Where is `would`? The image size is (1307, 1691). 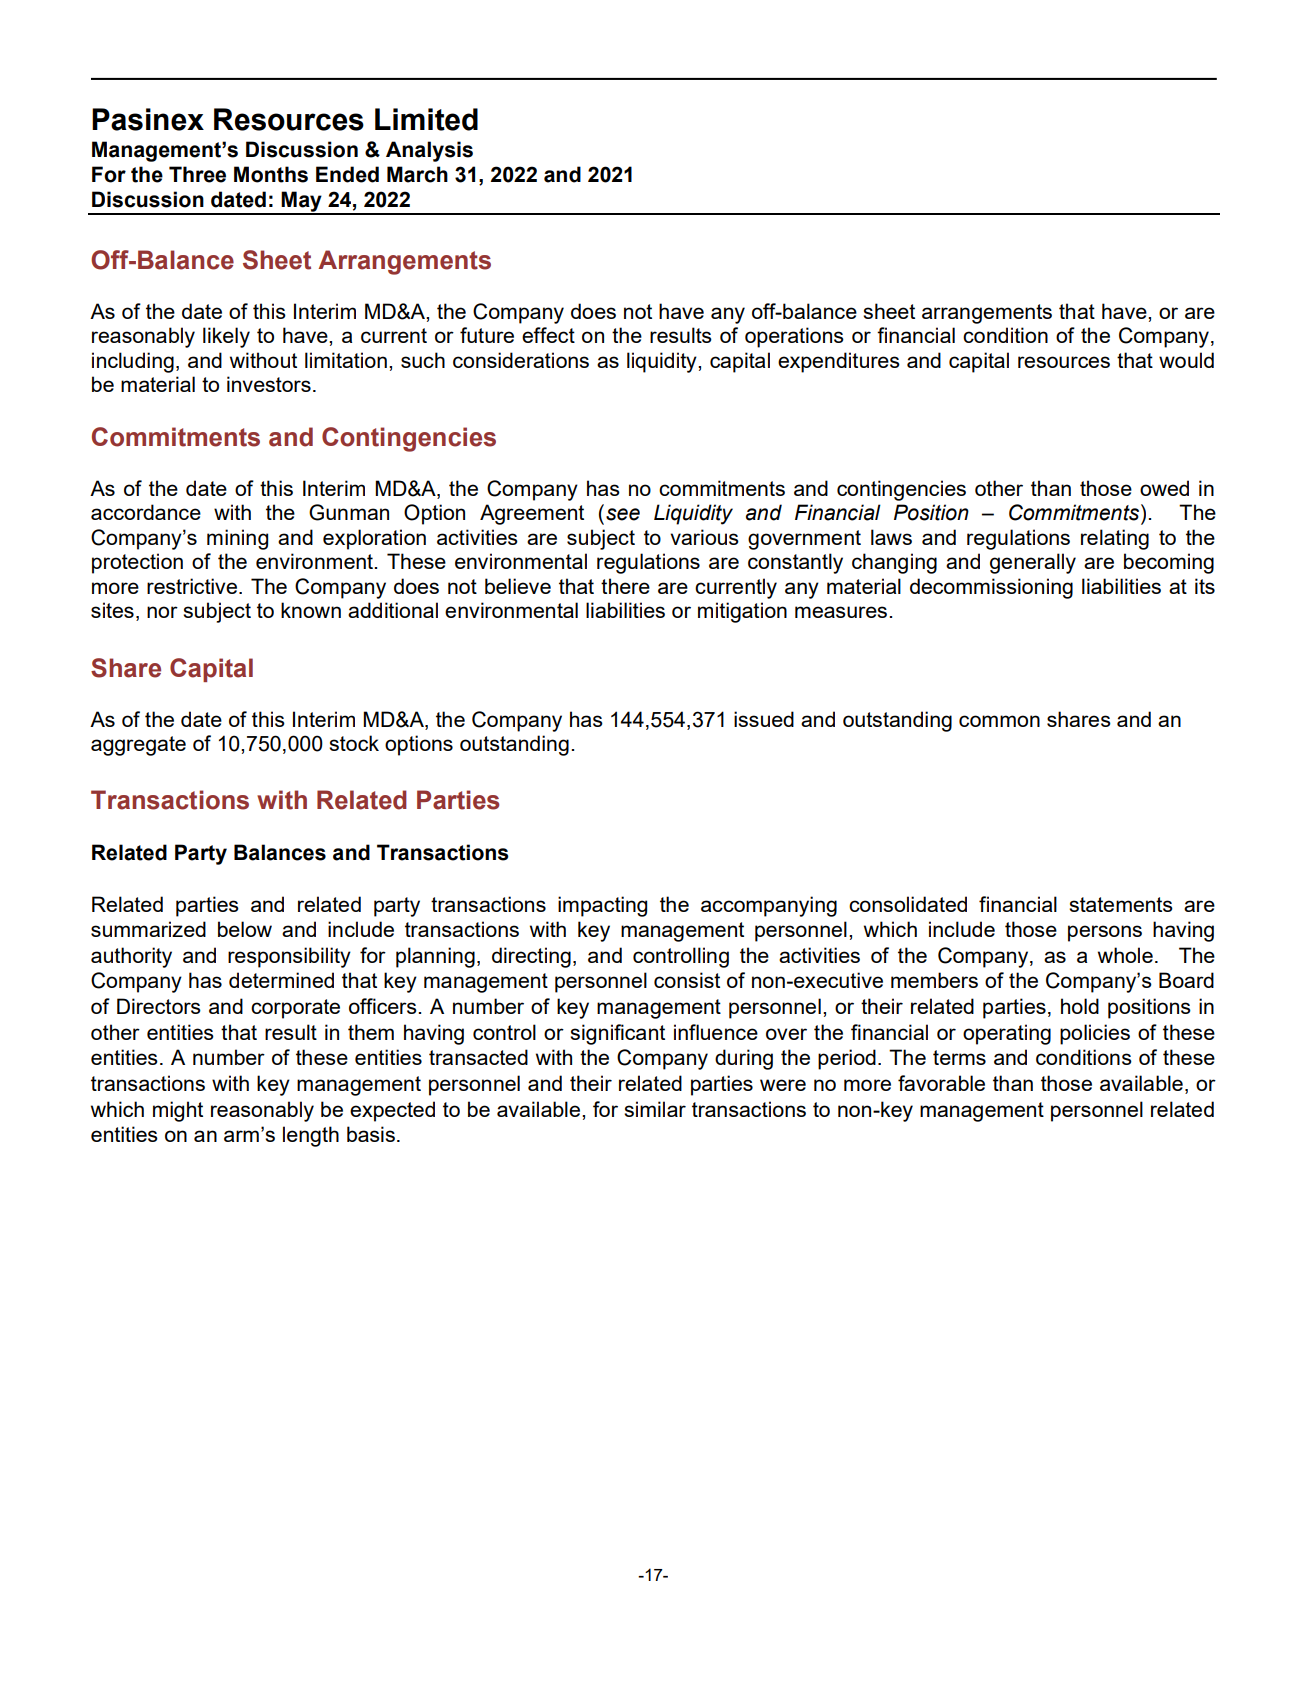 would is located at coordinates (1186, 360).
